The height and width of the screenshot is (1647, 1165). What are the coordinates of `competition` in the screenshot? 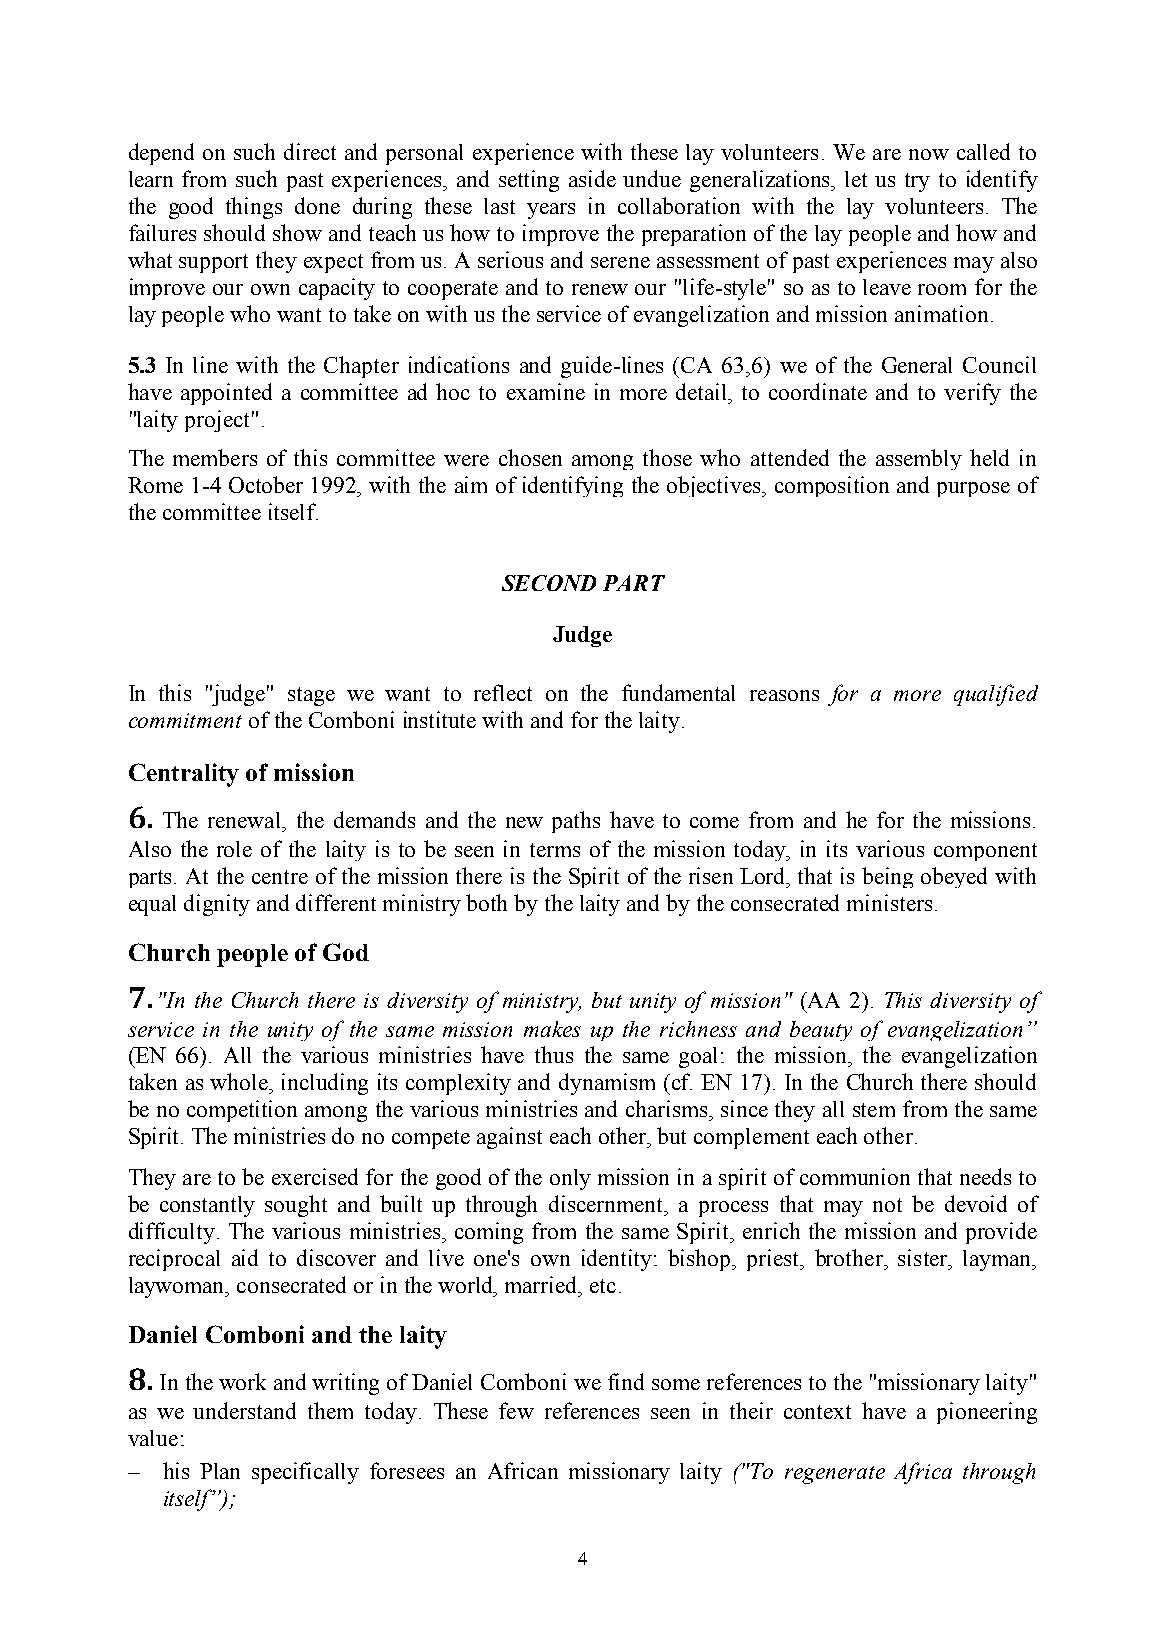 It's located at (242, 1111).
